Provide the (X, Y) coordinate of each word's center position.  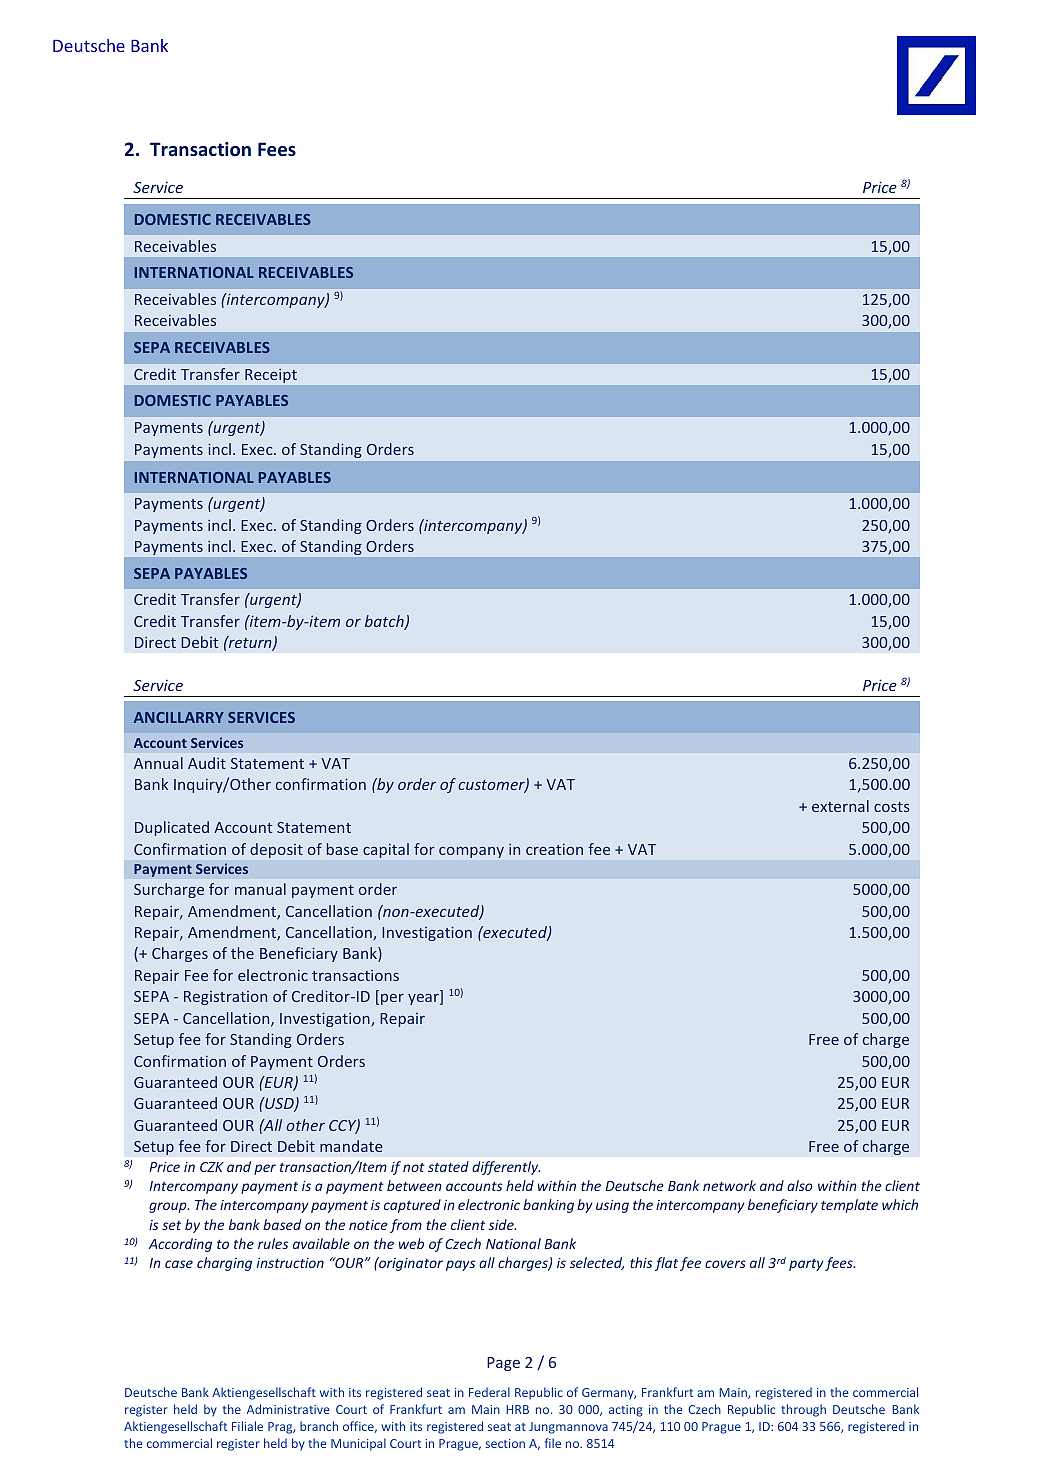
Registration (225, 998)
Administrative (288, 1409)
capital (386, 850)
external (840, 806)
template (849, 1206)
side (502, 1224)
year (424, 999)
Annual (158, 763)
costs (892, 807)
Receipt (271, 376)
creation (554, 849)
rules (273, 1243)
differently (506, 1168)
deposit (276, 850)
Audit (207, 763)
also (800, 1185)
